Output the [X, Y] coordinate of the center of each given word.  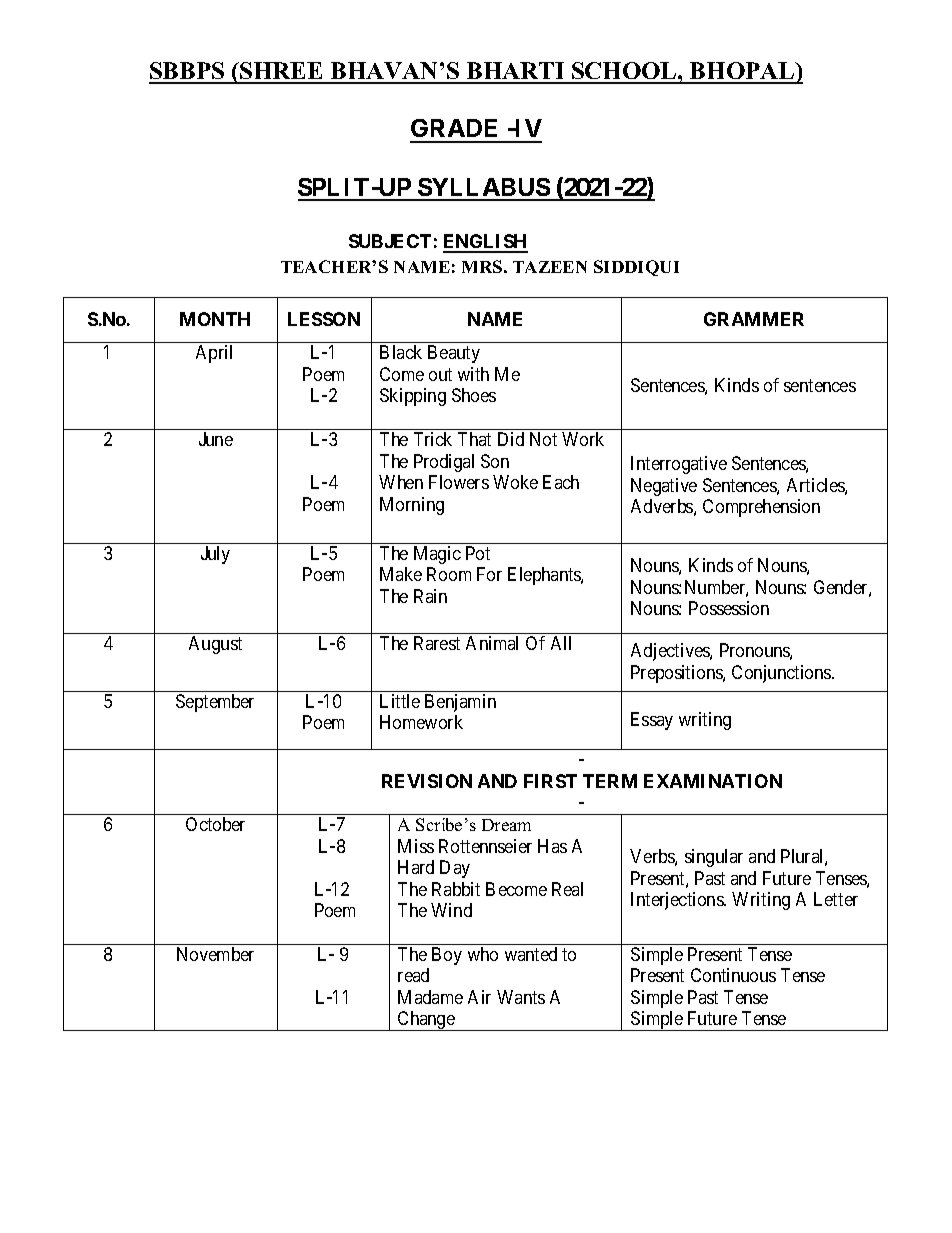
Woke [515, 482]
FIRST [550, 781]
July [215, 555]
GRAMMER [754, 319]
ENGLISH [485, 243]
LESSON [324, 319]
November [215, 954]
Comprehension [761, 508]
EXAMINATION [713, 781]
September [215, 703]
